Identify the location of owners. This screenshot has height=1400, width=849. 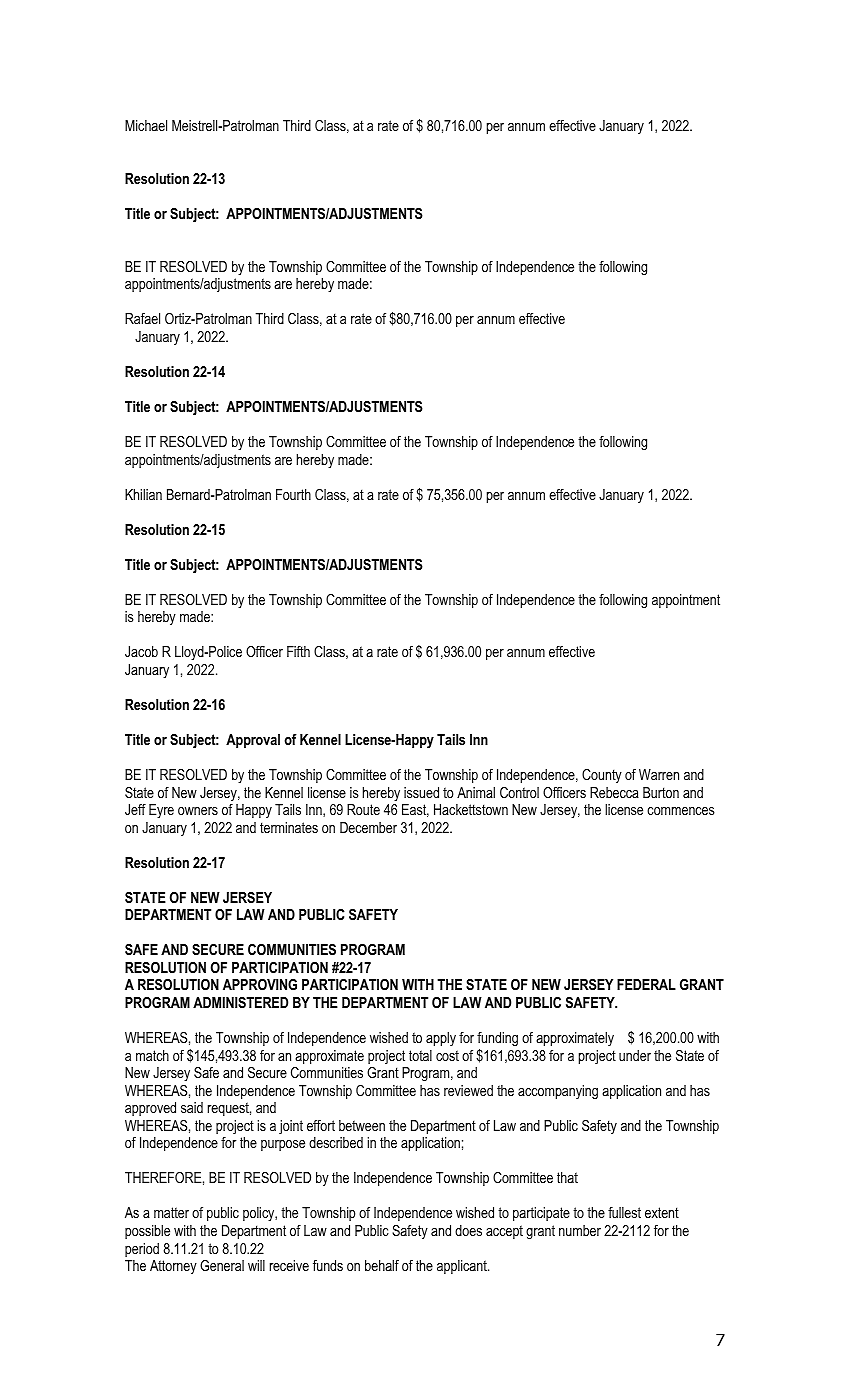
(198, 811).
